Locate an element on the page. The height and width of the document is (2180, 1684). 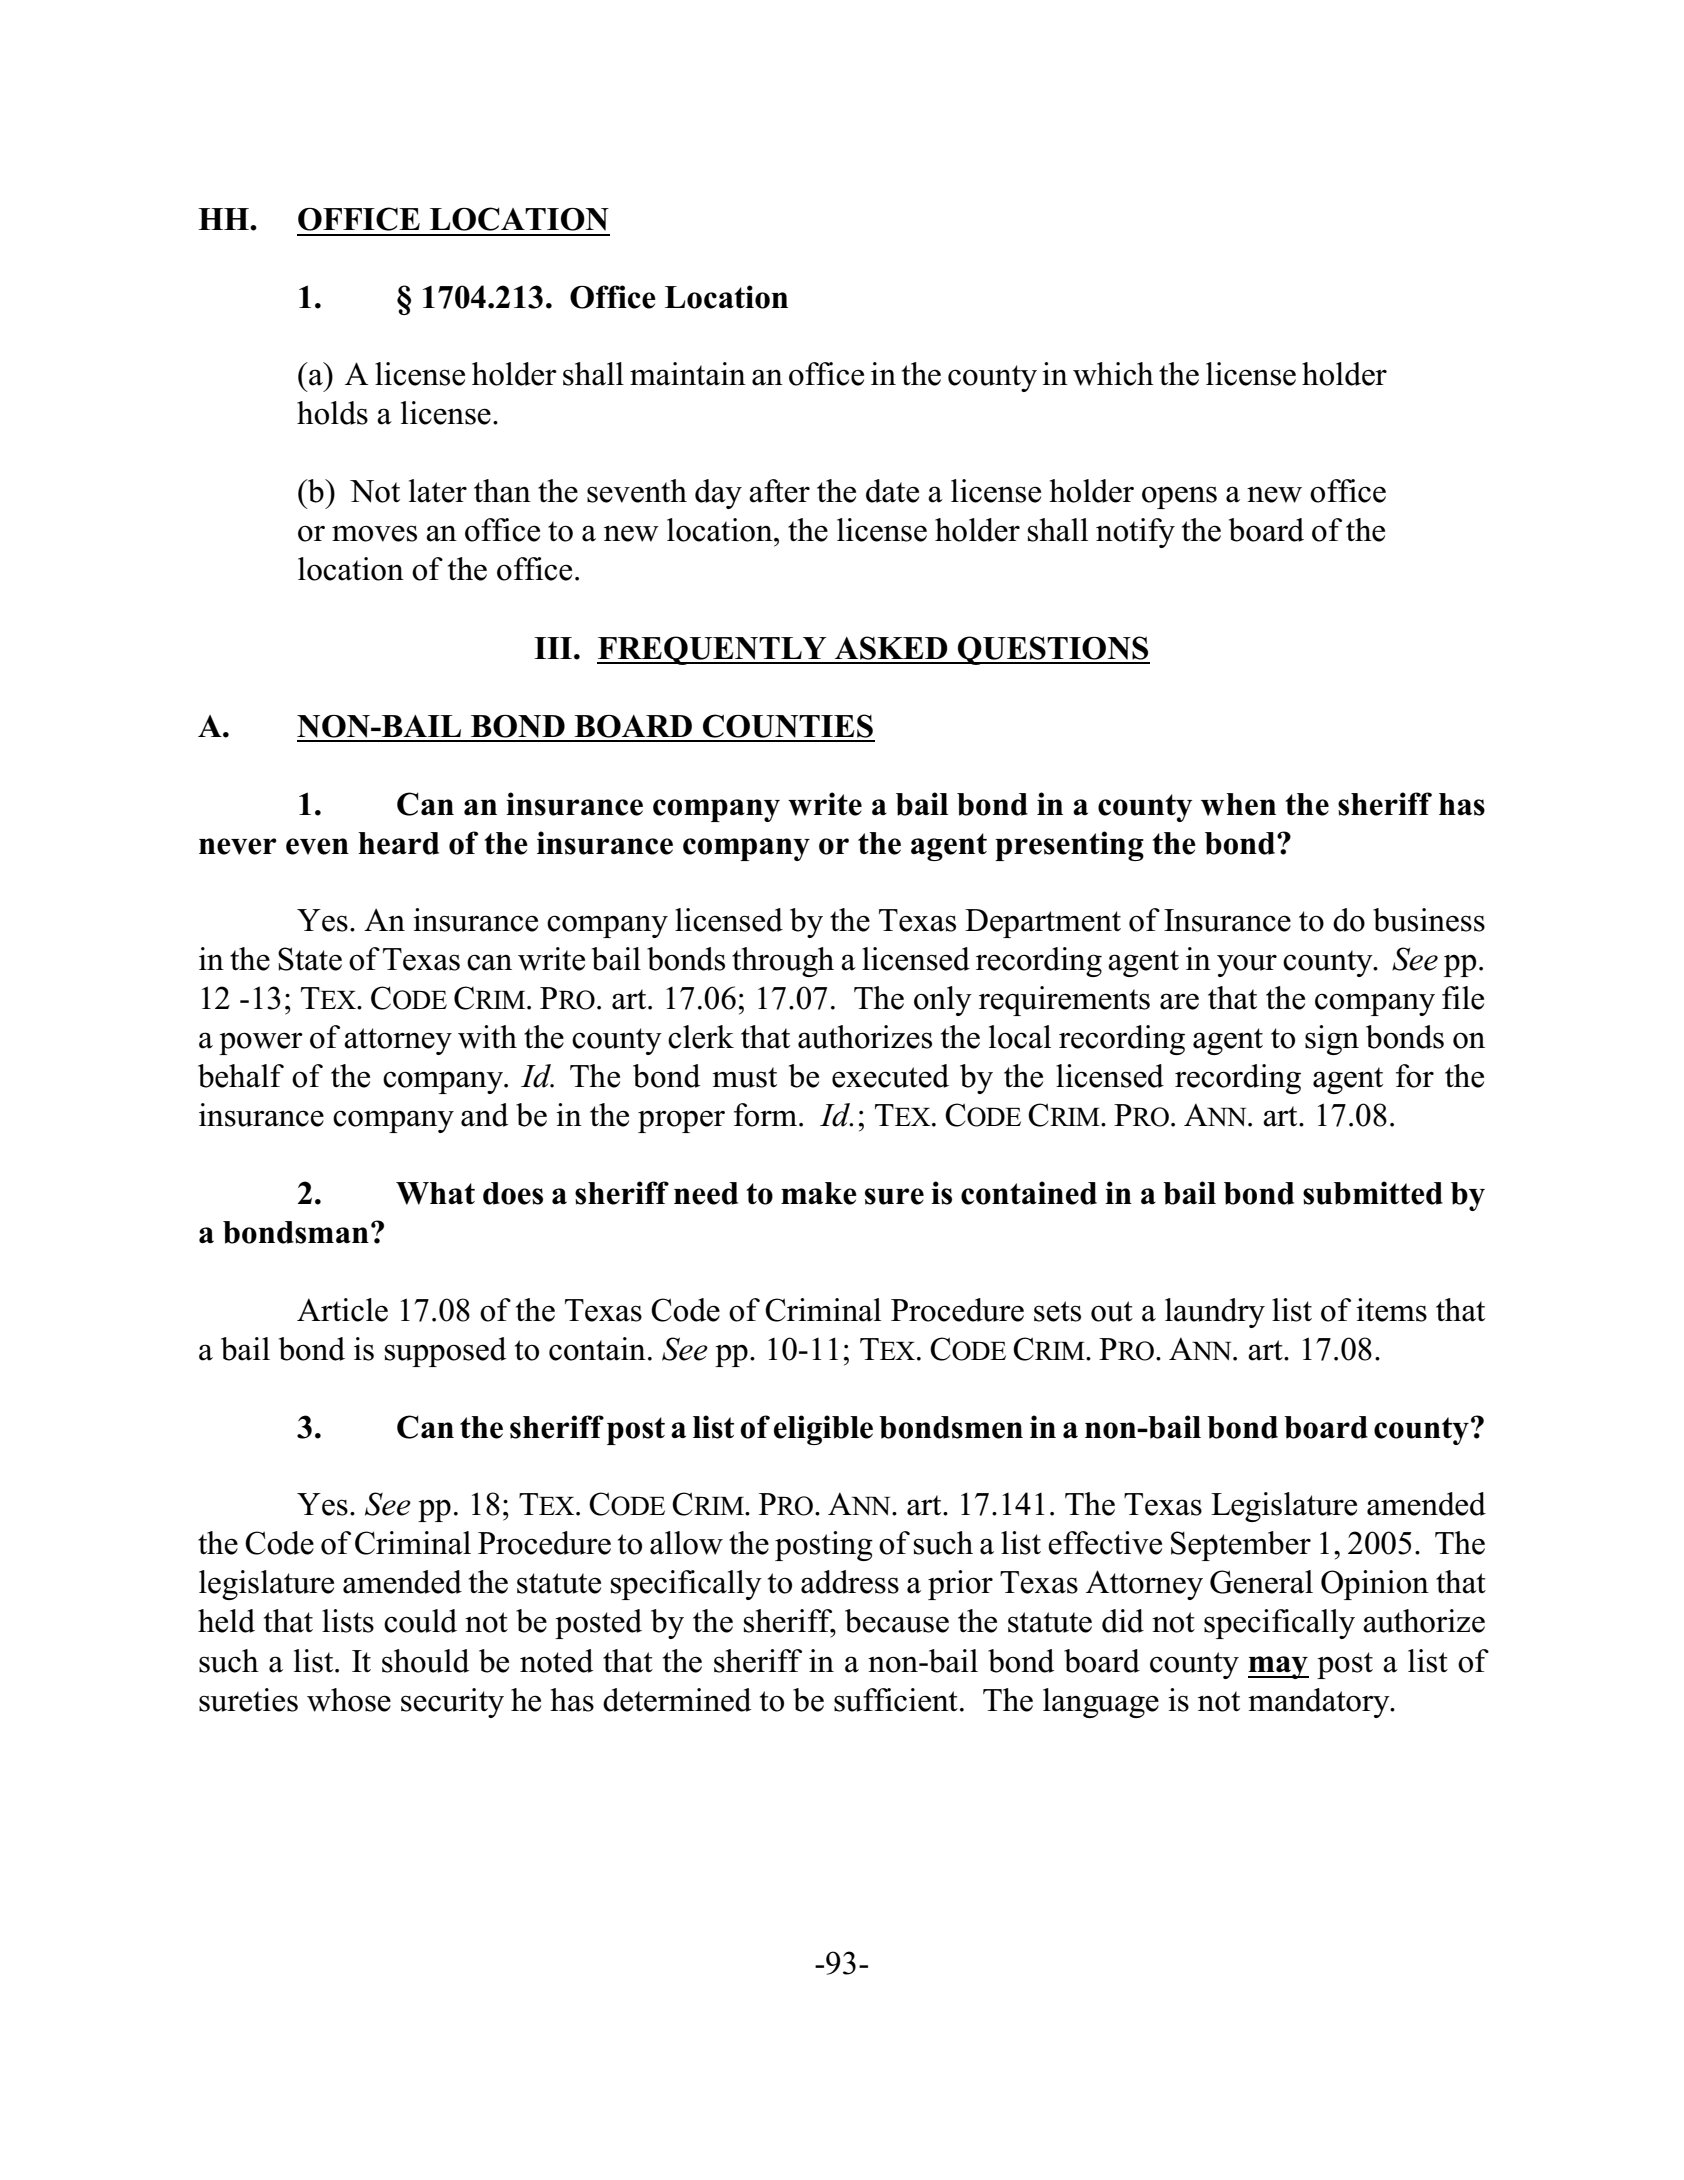
opens is located at coordinates (1179, 497).
